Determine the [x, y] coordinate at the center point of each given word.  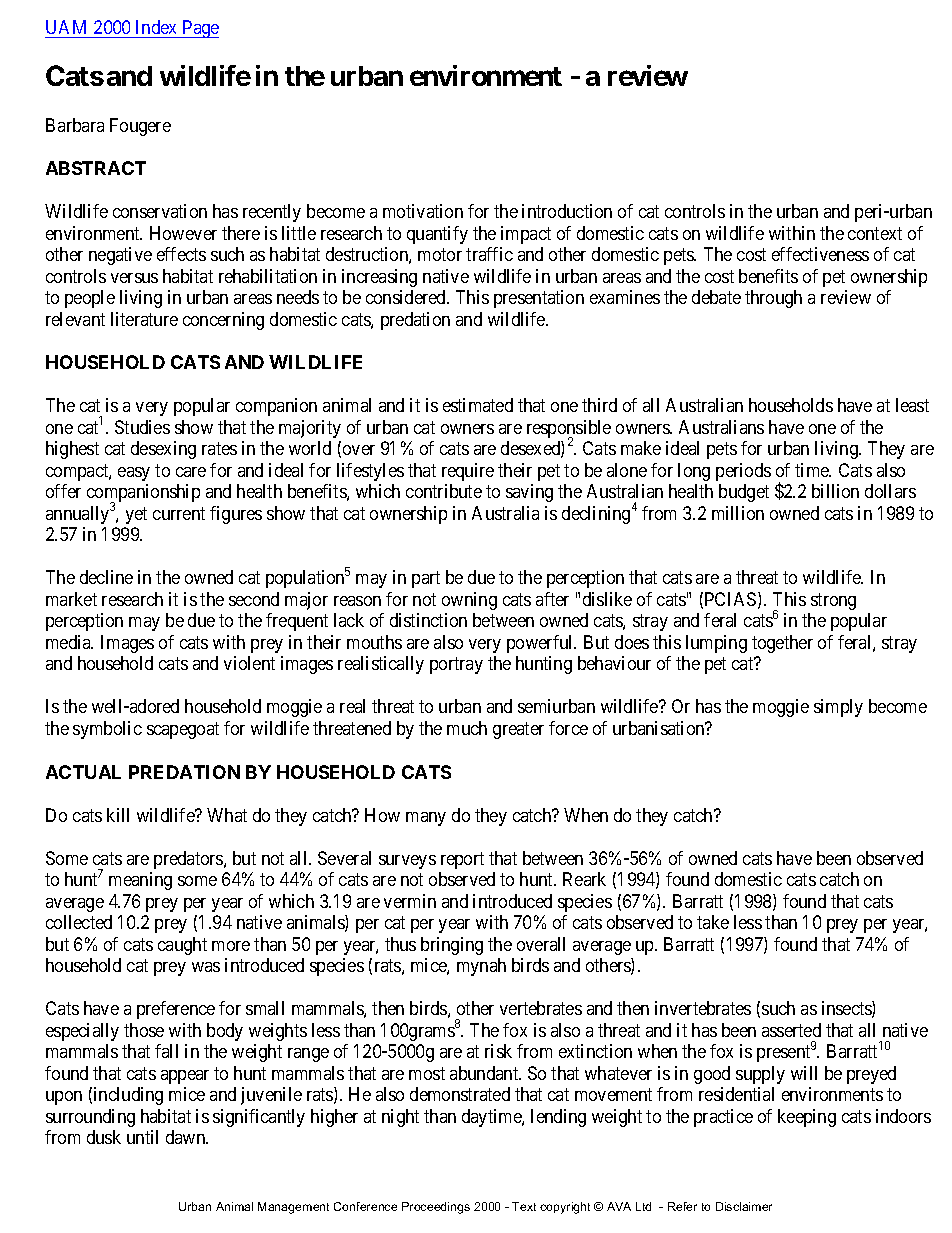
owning [469, 601]
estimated [478, 405]
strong [833, 601]
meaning [140, 881]
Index [156, 27]
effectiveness [820, 254]
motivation [423, 211]
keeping [807, 1118]
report [462, 860]
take [713, 922]
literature [144, 319]
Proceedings [436, 1208]
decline [106, 577]
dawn [187, 1137]
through [773, 299]
